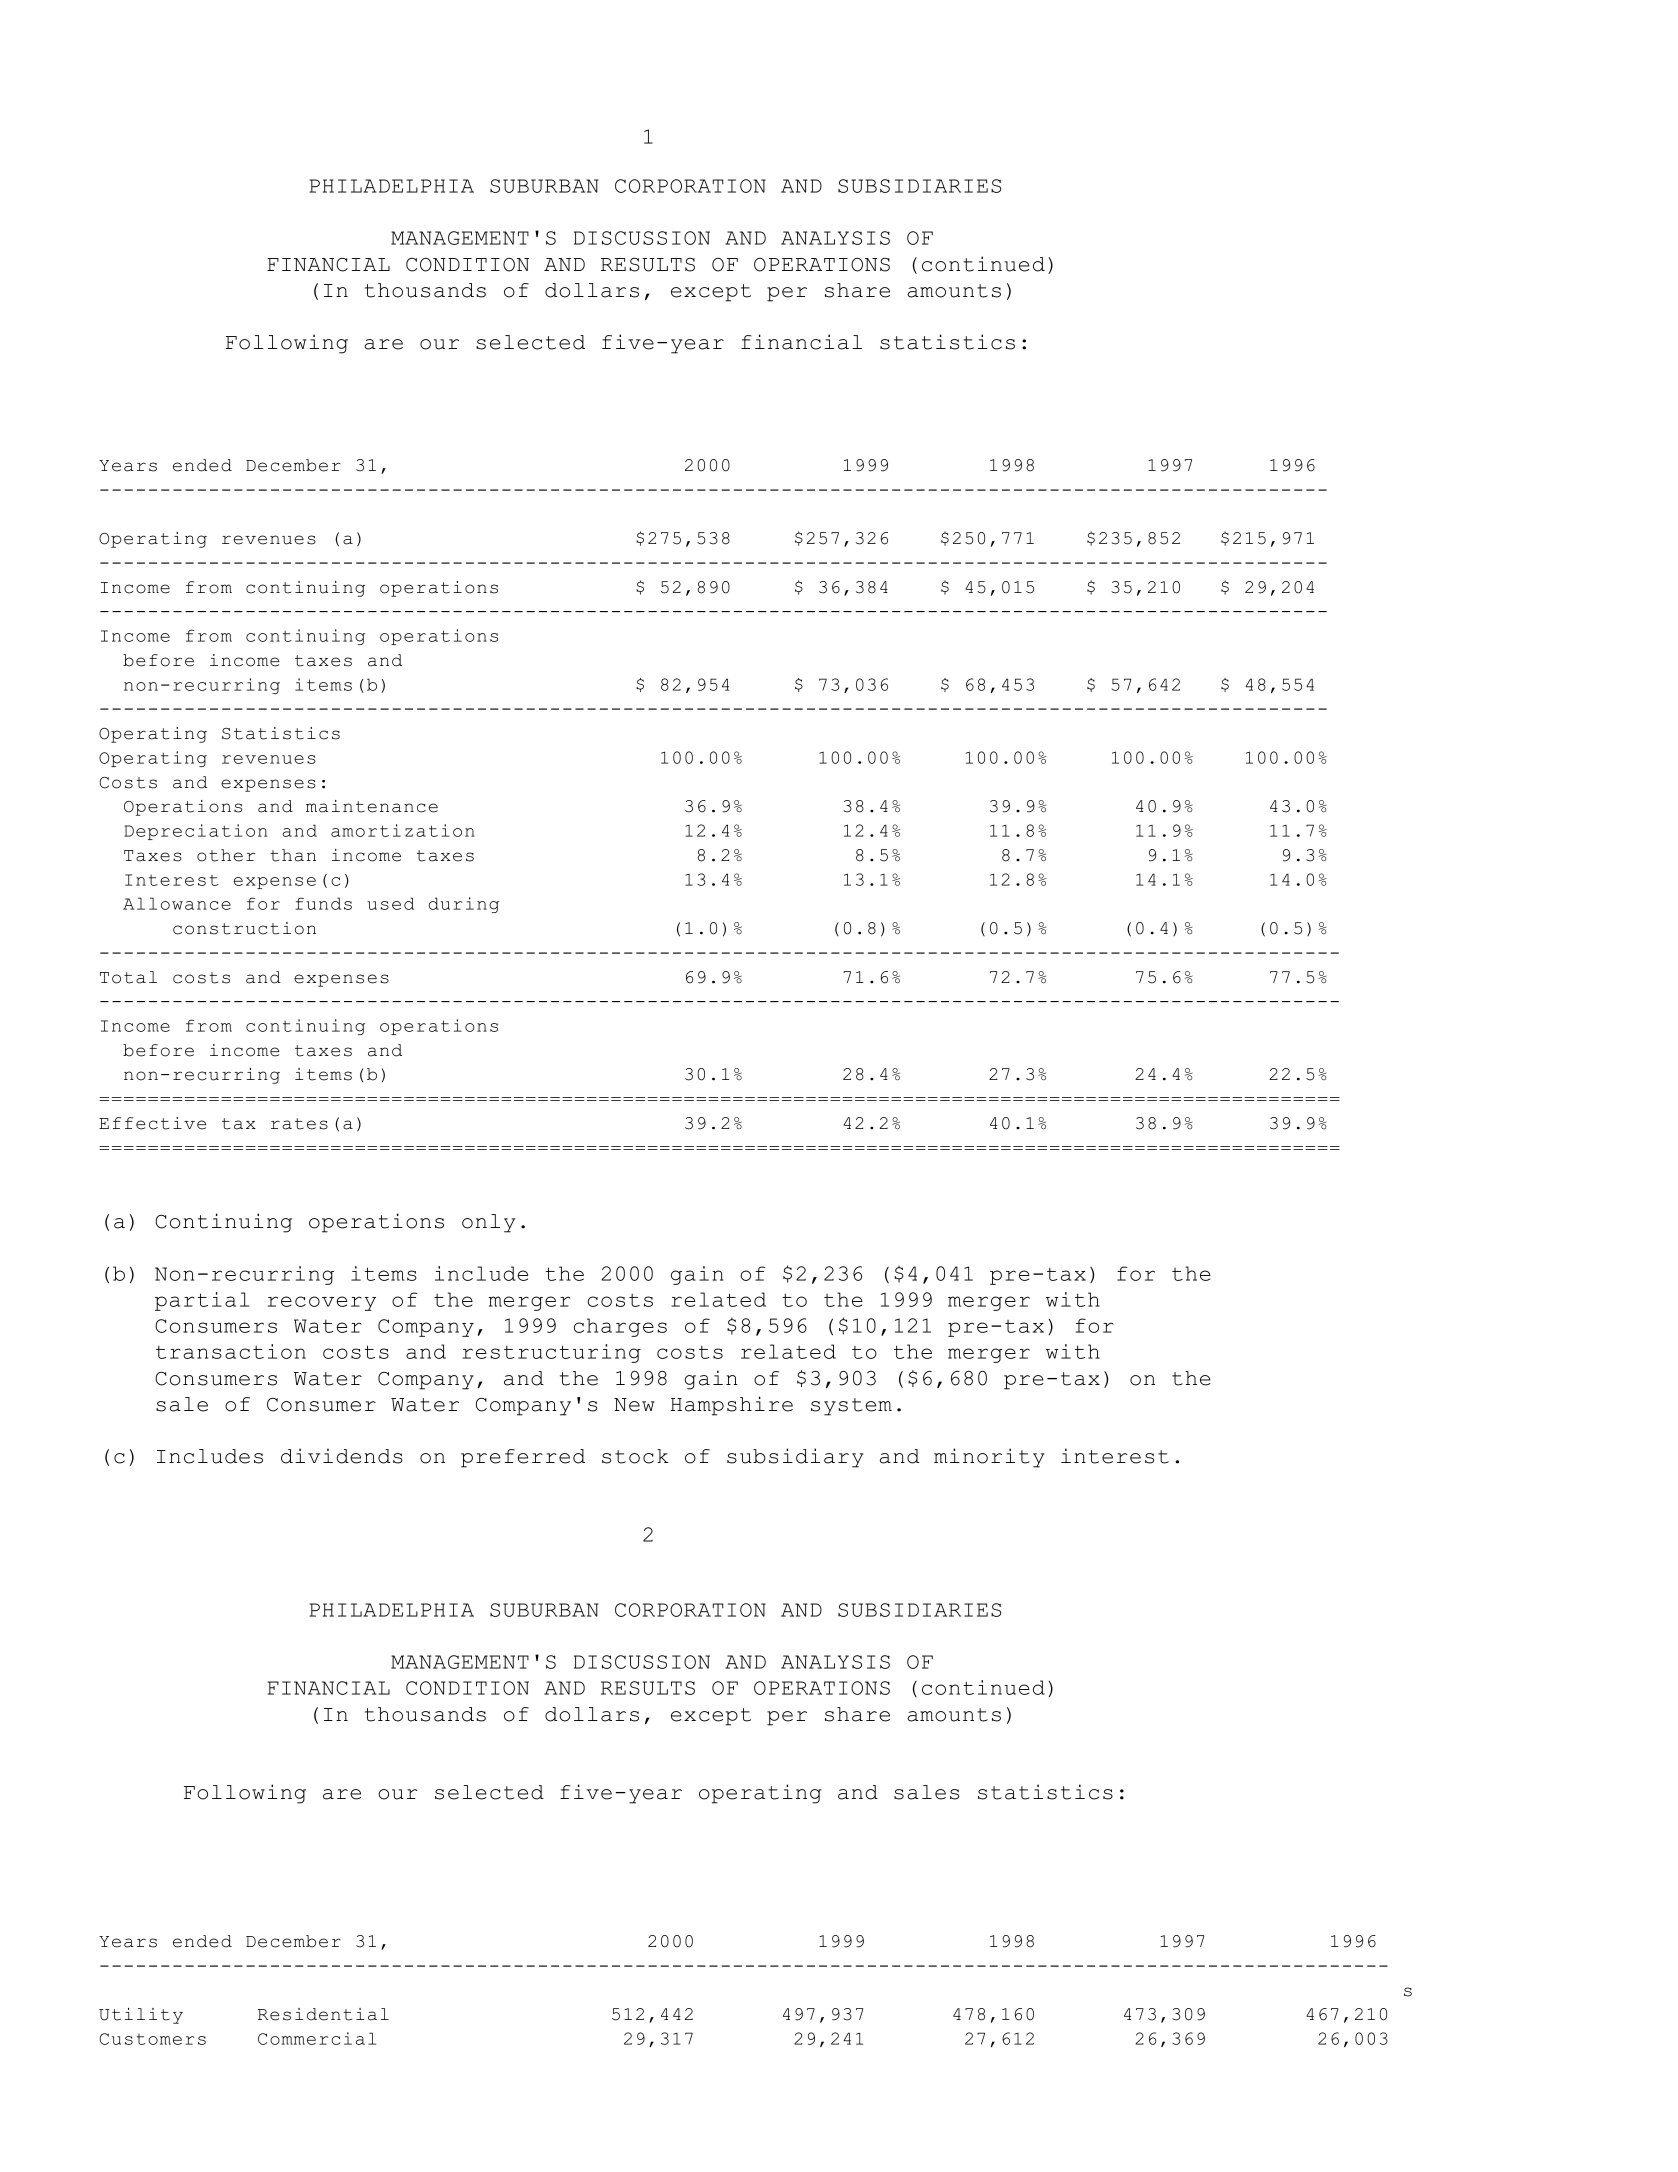  What do you see at coordinates (342, 1456) in the page?
I see `dividends` at bounding box center [342, 1456].
